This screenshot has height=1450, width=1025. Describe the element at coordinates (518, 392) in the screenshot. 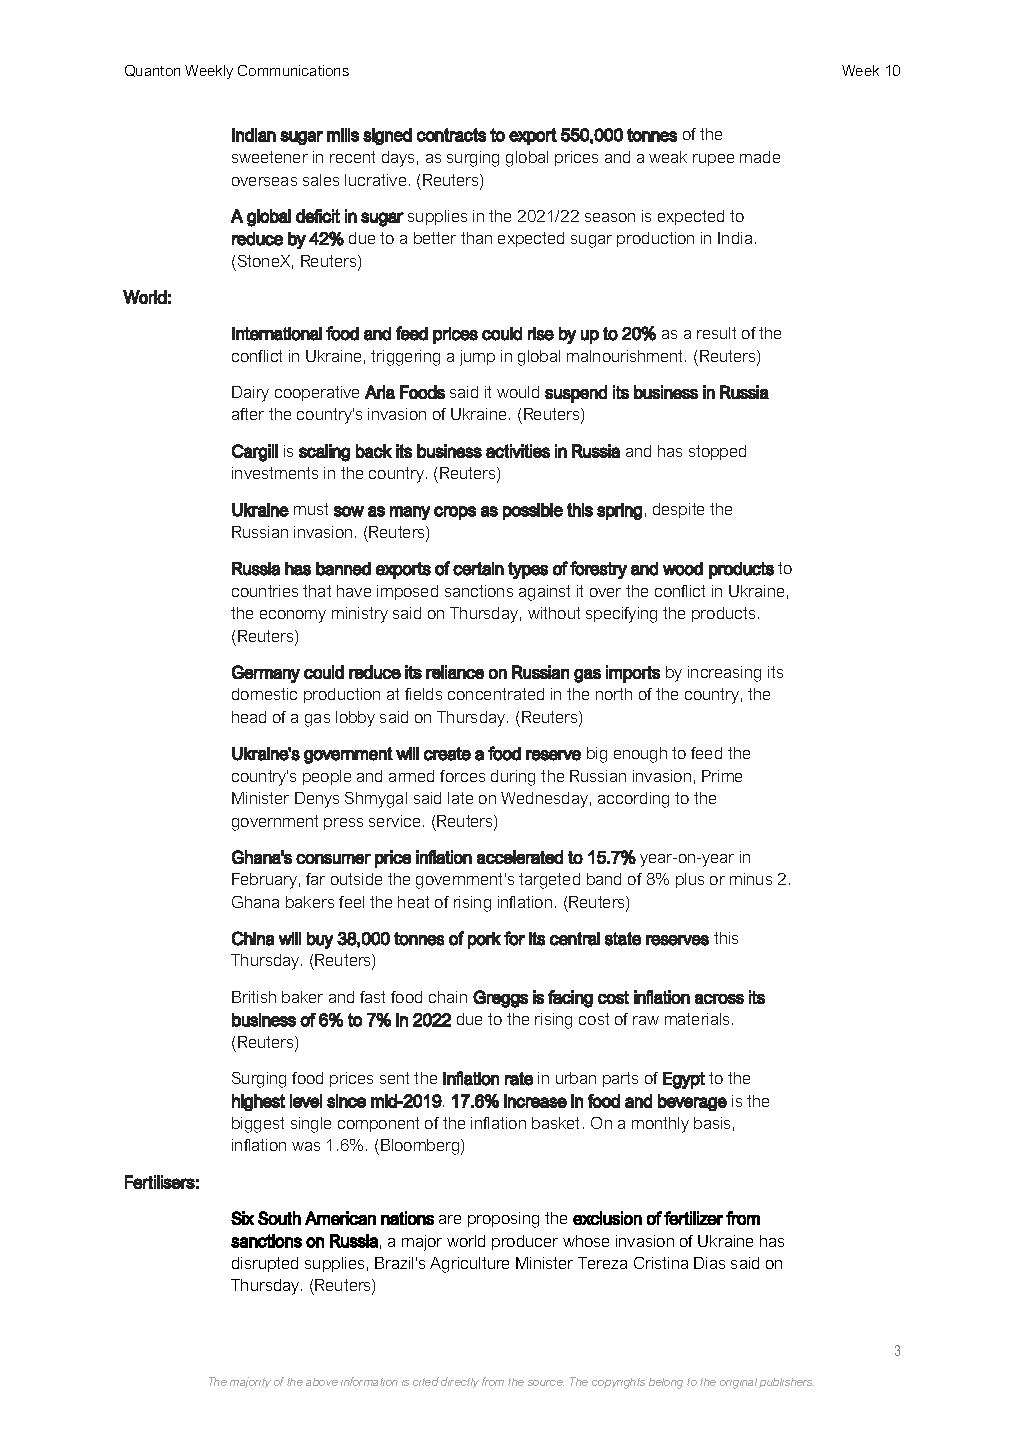

I see `would` at that location.
